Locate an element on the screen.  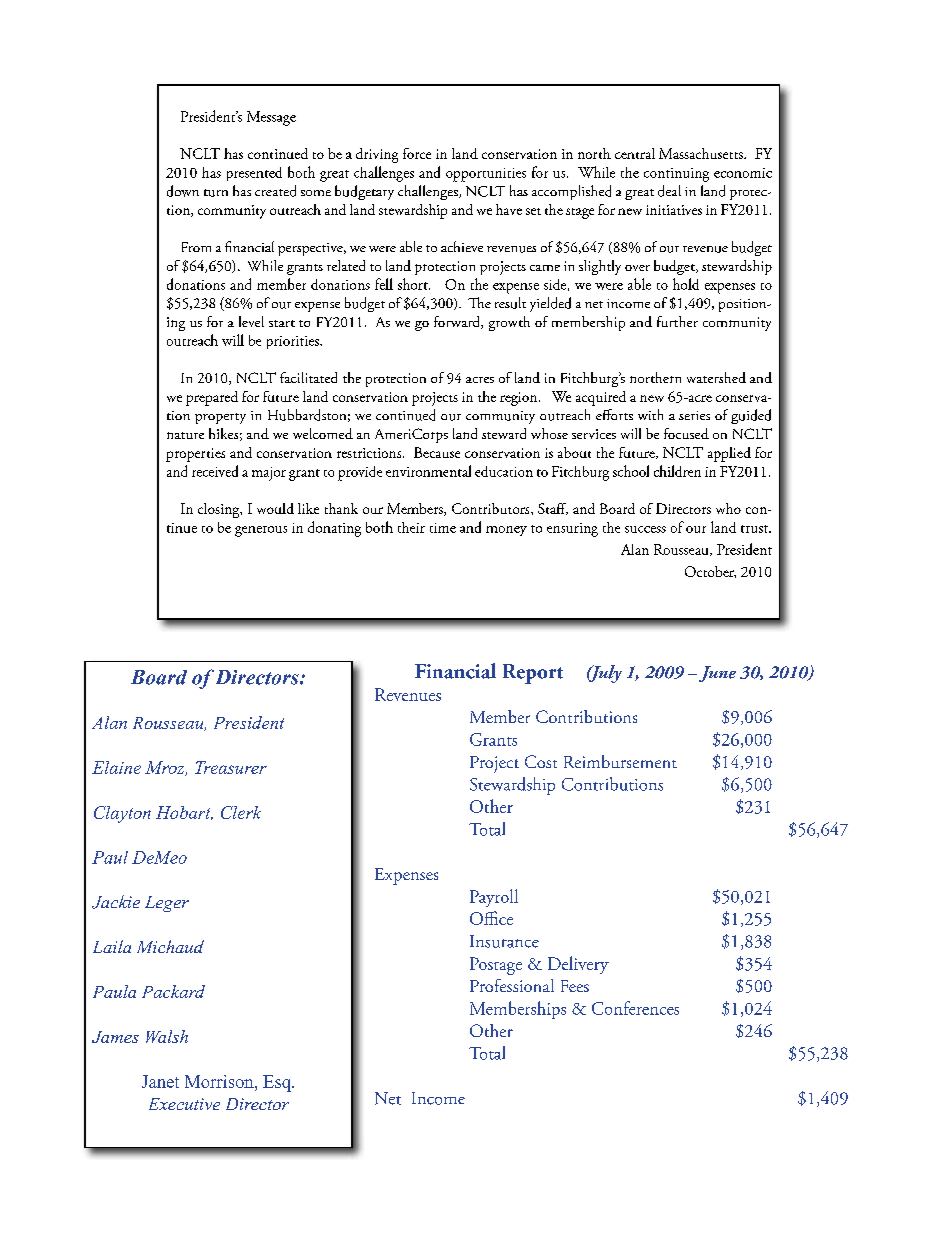
Janet is located at coordinates (160, 1081).
